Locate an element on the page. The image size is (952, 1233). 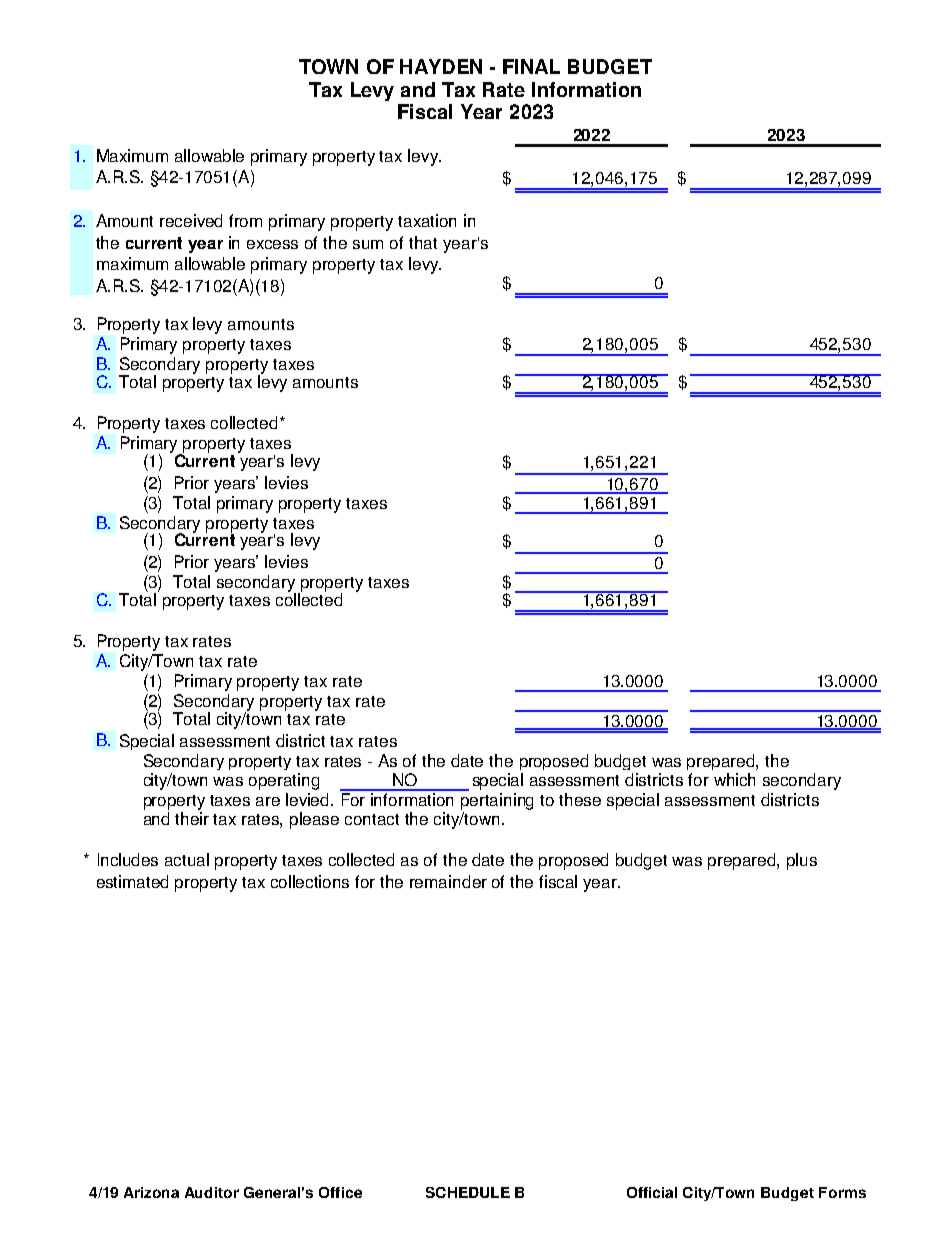
that is located at coordinates (423, 242).
